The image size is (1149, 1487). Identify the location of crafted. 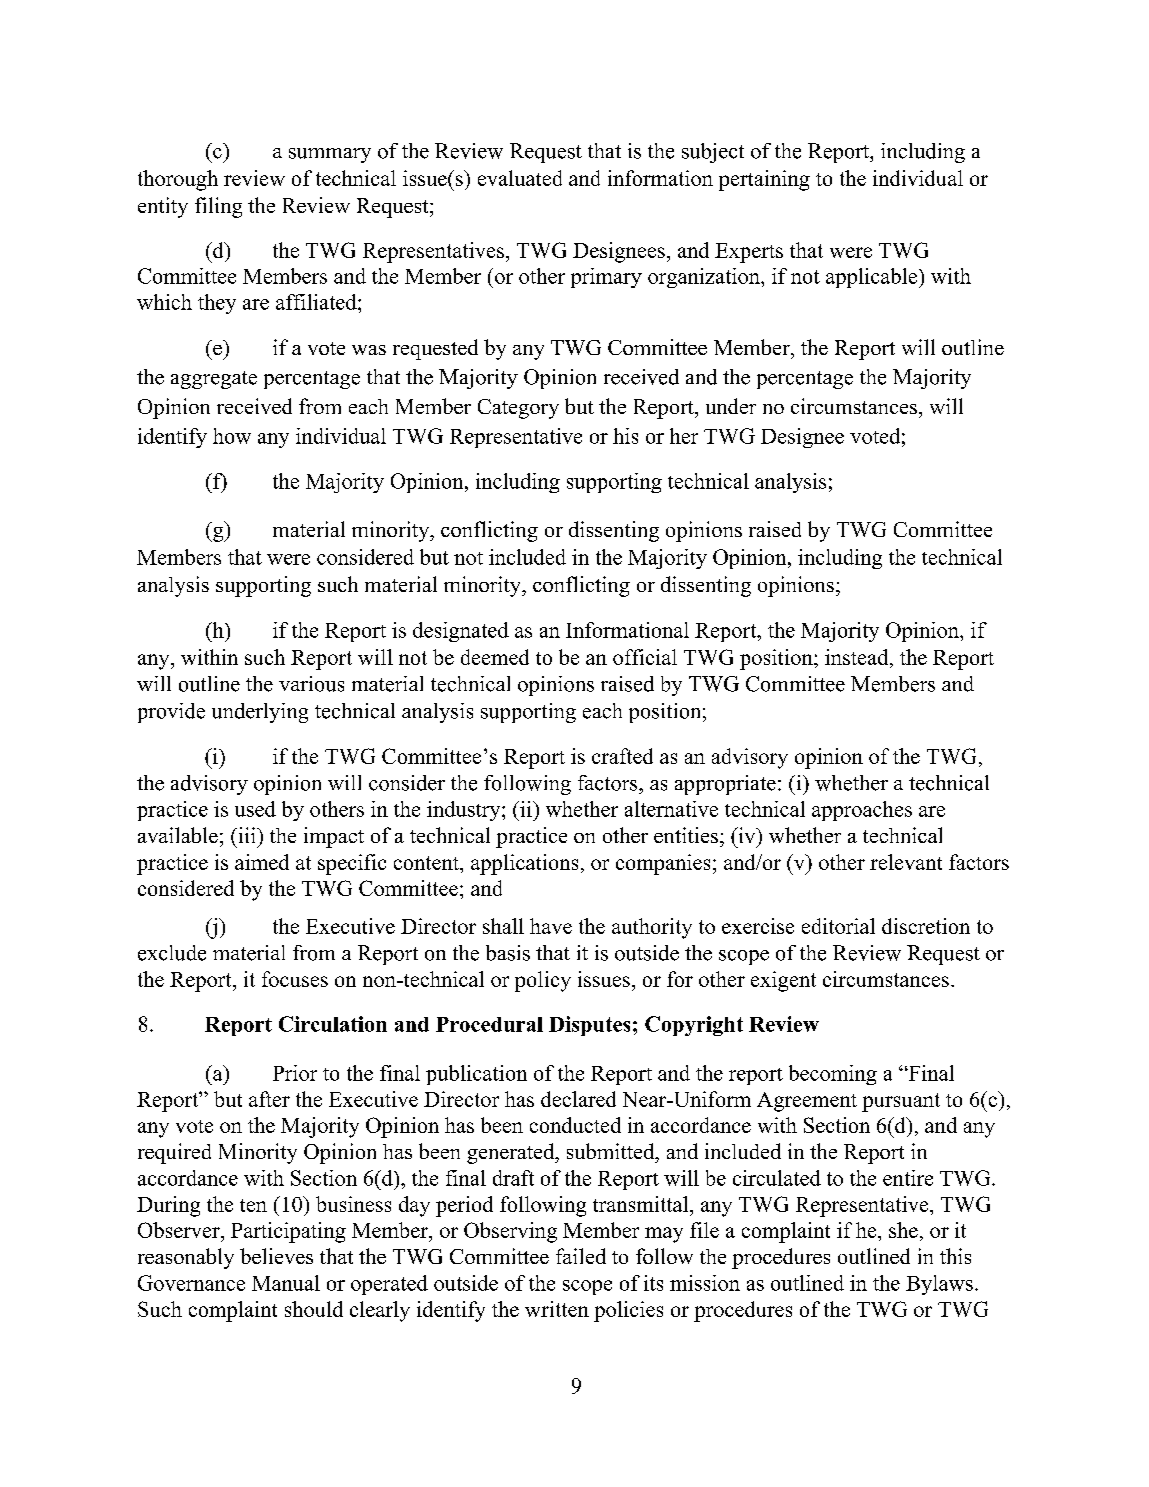
(622, 756).
